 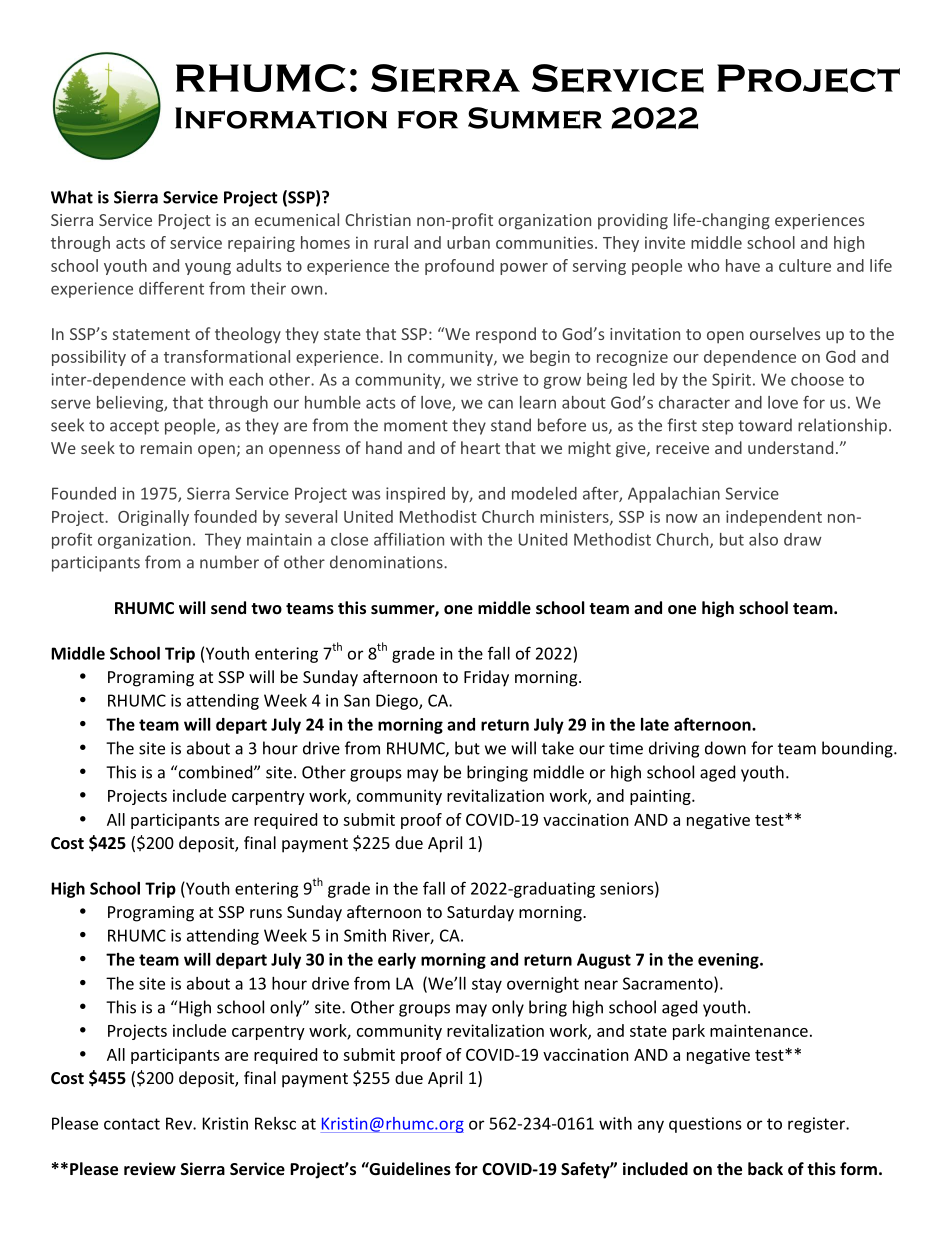 I want to click on send, so click(x=228, y=607).
